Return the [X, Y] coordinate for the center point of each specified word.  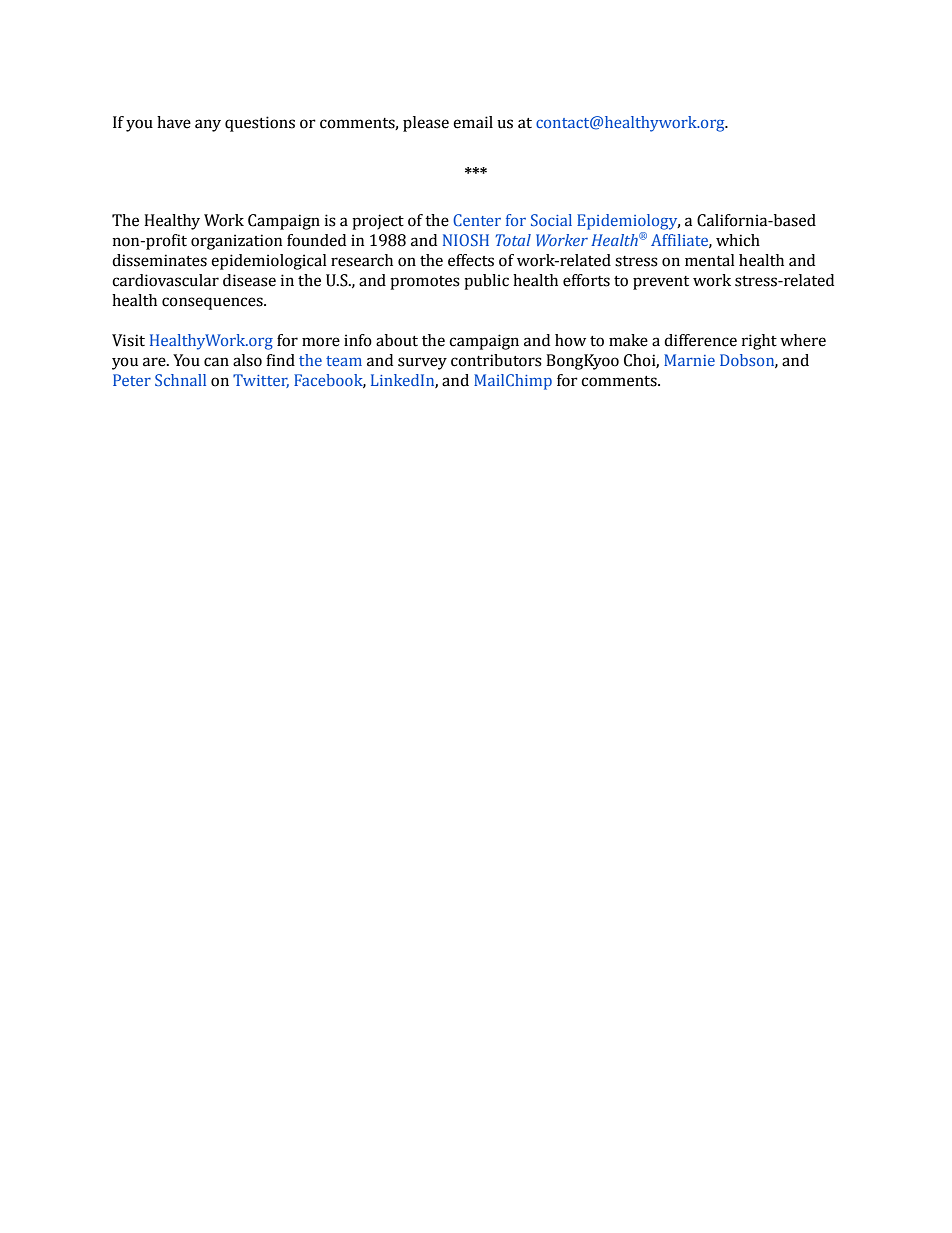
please [426, 124]
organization [236, 242]
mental [710, 260]
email [473, 122]
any [208, 125]
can [216, 362]
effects [471, 260]
